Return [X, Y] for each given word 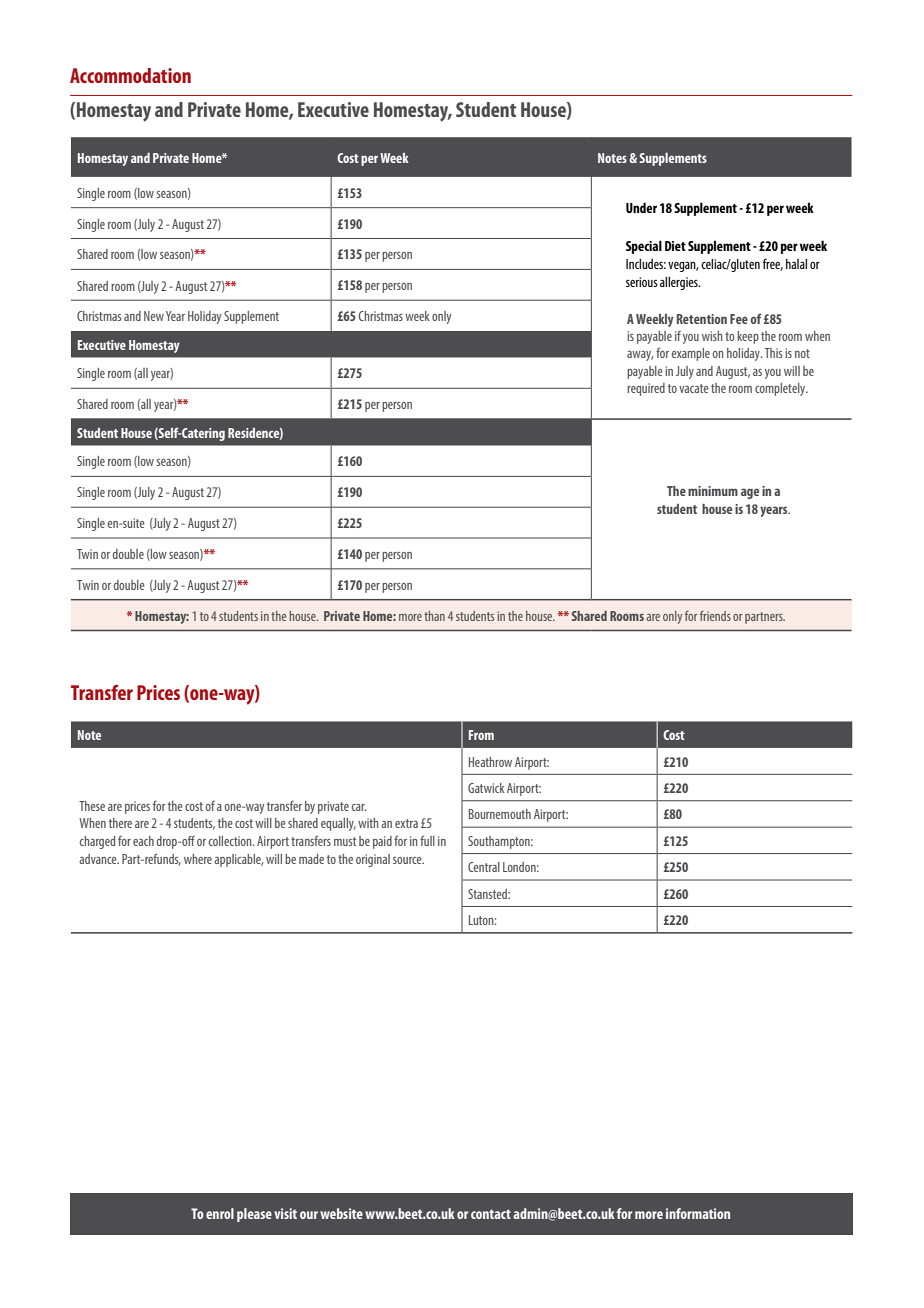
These [92, 806]
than [434, 616]
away [640, 356]
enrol [220, 1213]
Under [641, 207]
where [198, 859]
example [691, 354]
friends [715, 616]
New [154, 316]
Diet [675, 246]
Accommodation [130, 75]
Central [484, 867]
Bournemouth [500, 814]
